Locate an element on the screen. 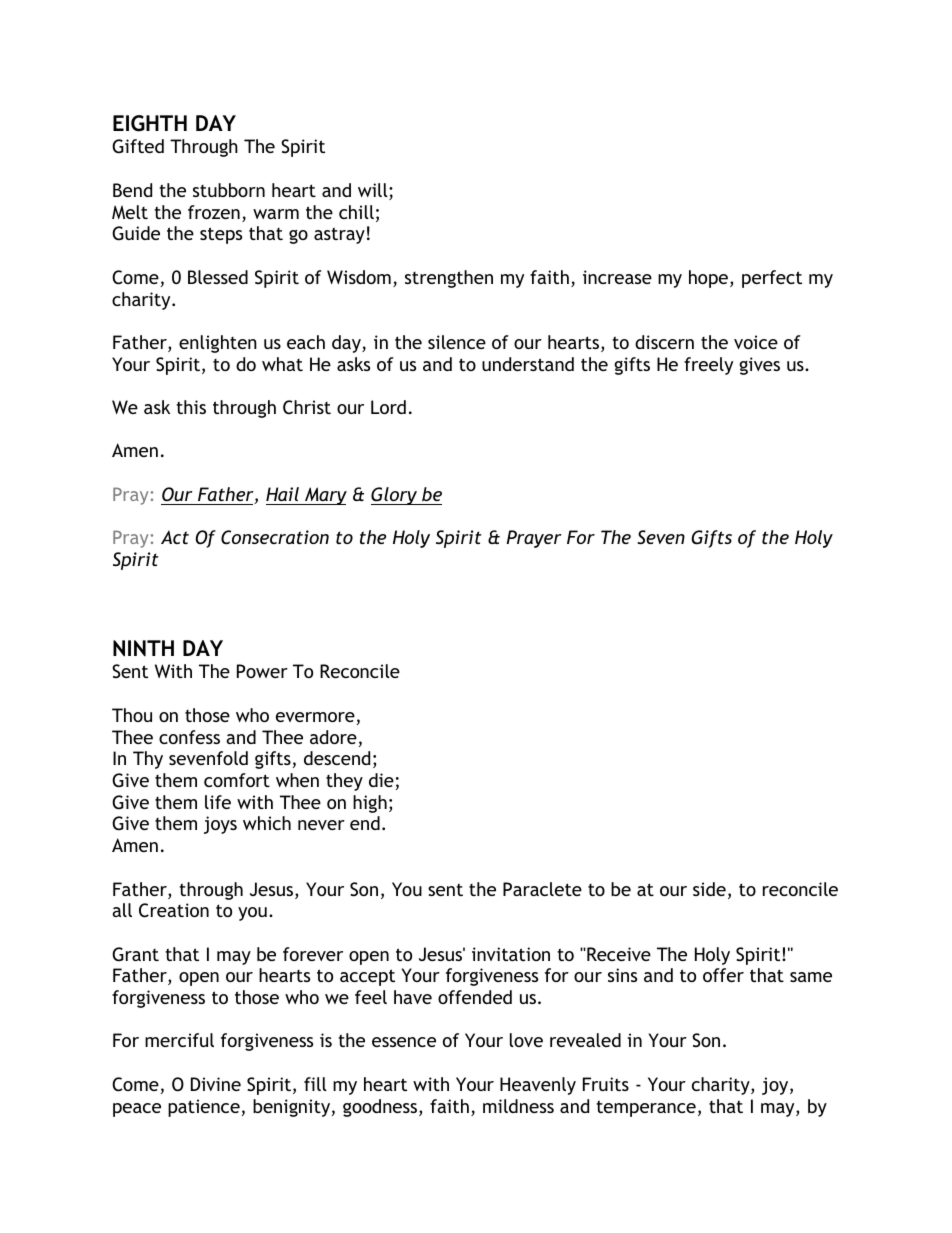 The height and width of the screenshot is (1233, 952). freely is located at coordinates (708, 366).
